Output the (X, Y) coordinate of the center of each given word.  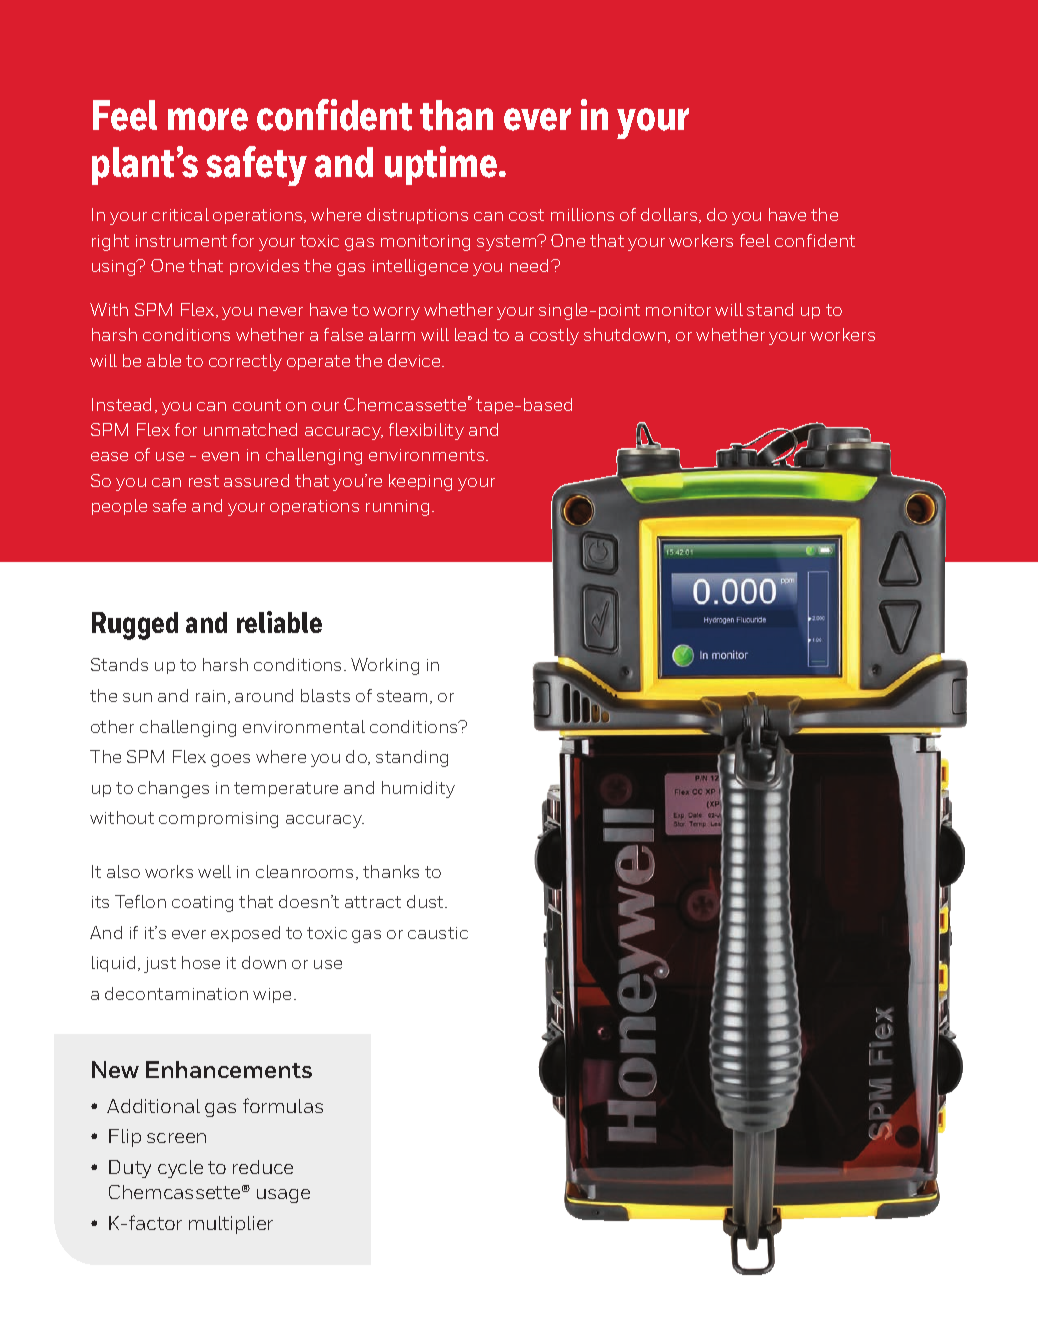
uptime (441, 165)
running (397, 508)
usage (283, 1196)
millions (582, 214)
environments (428, 455)
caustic (438, 933)
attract (373, 902)
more (208, 119)
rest (204, 481)
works (169, 871)
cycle (180, 1169)
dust (426, 901)
